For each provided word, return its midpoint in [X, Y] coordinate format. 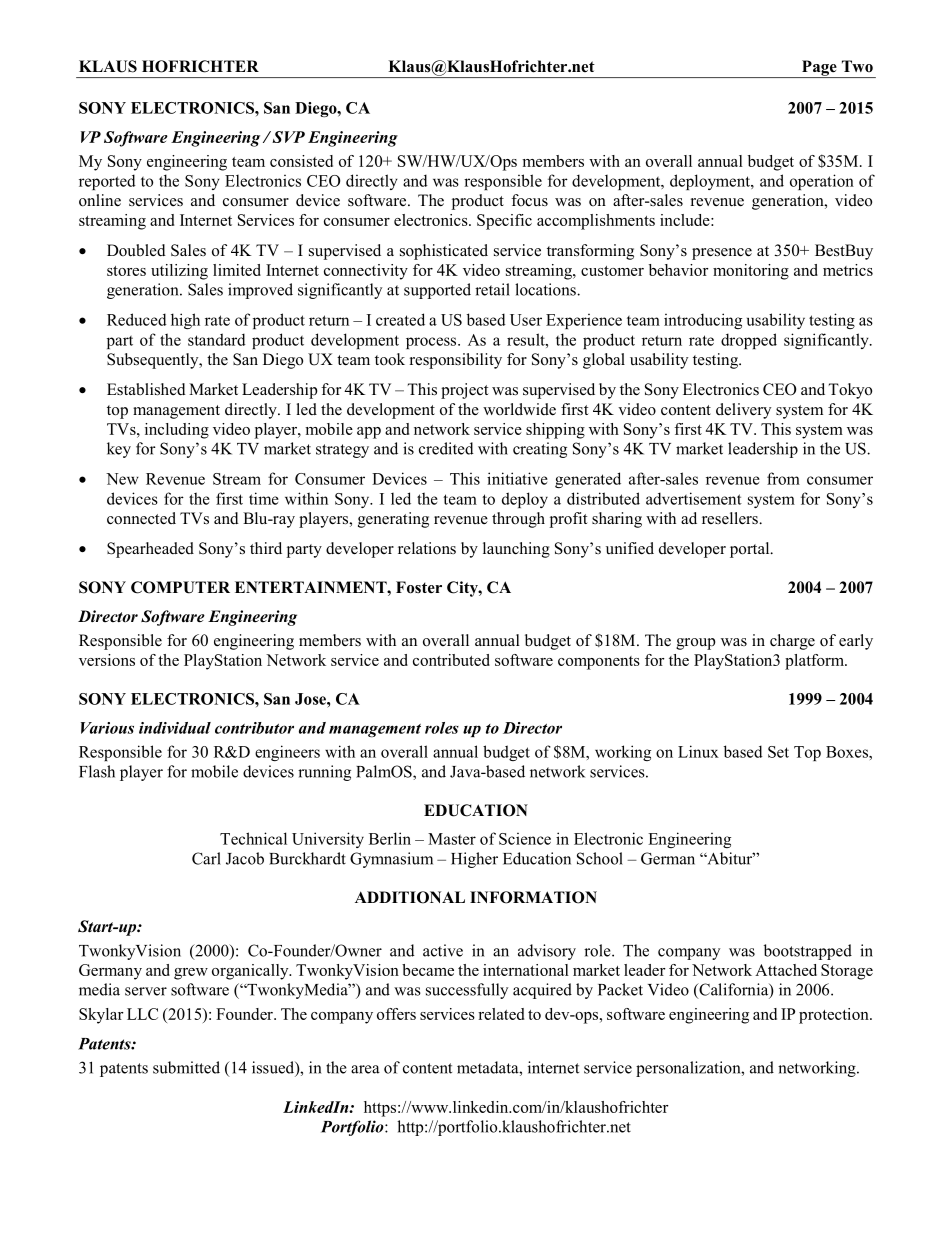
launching [516, 550]
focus [529, 200]
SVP [287, 137]
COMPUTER [180, 587]
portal [751, 550]
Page [819, 69]
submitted [186, 1067]
